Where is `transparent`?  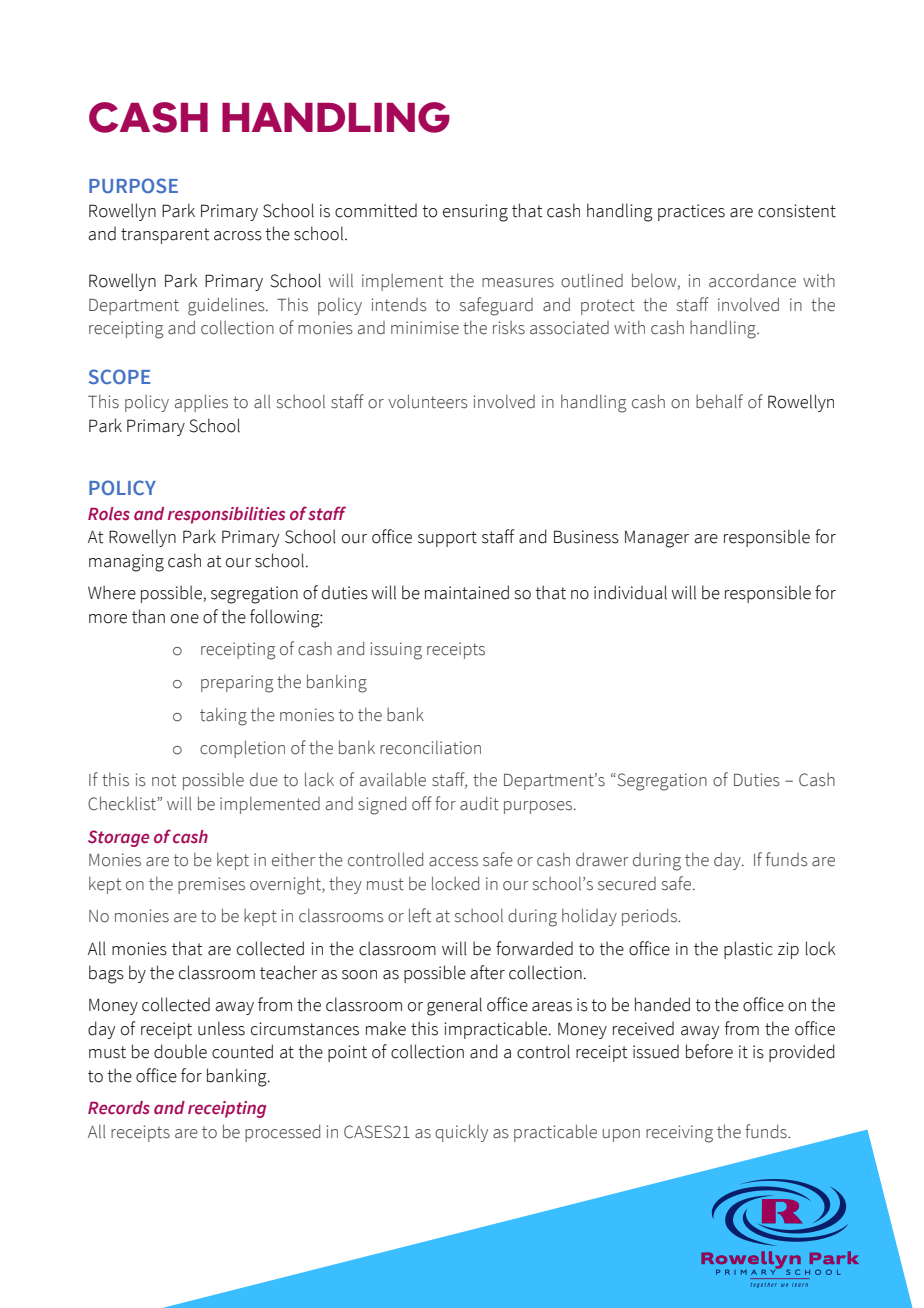
transparent is located at coordinates (165, 236).
